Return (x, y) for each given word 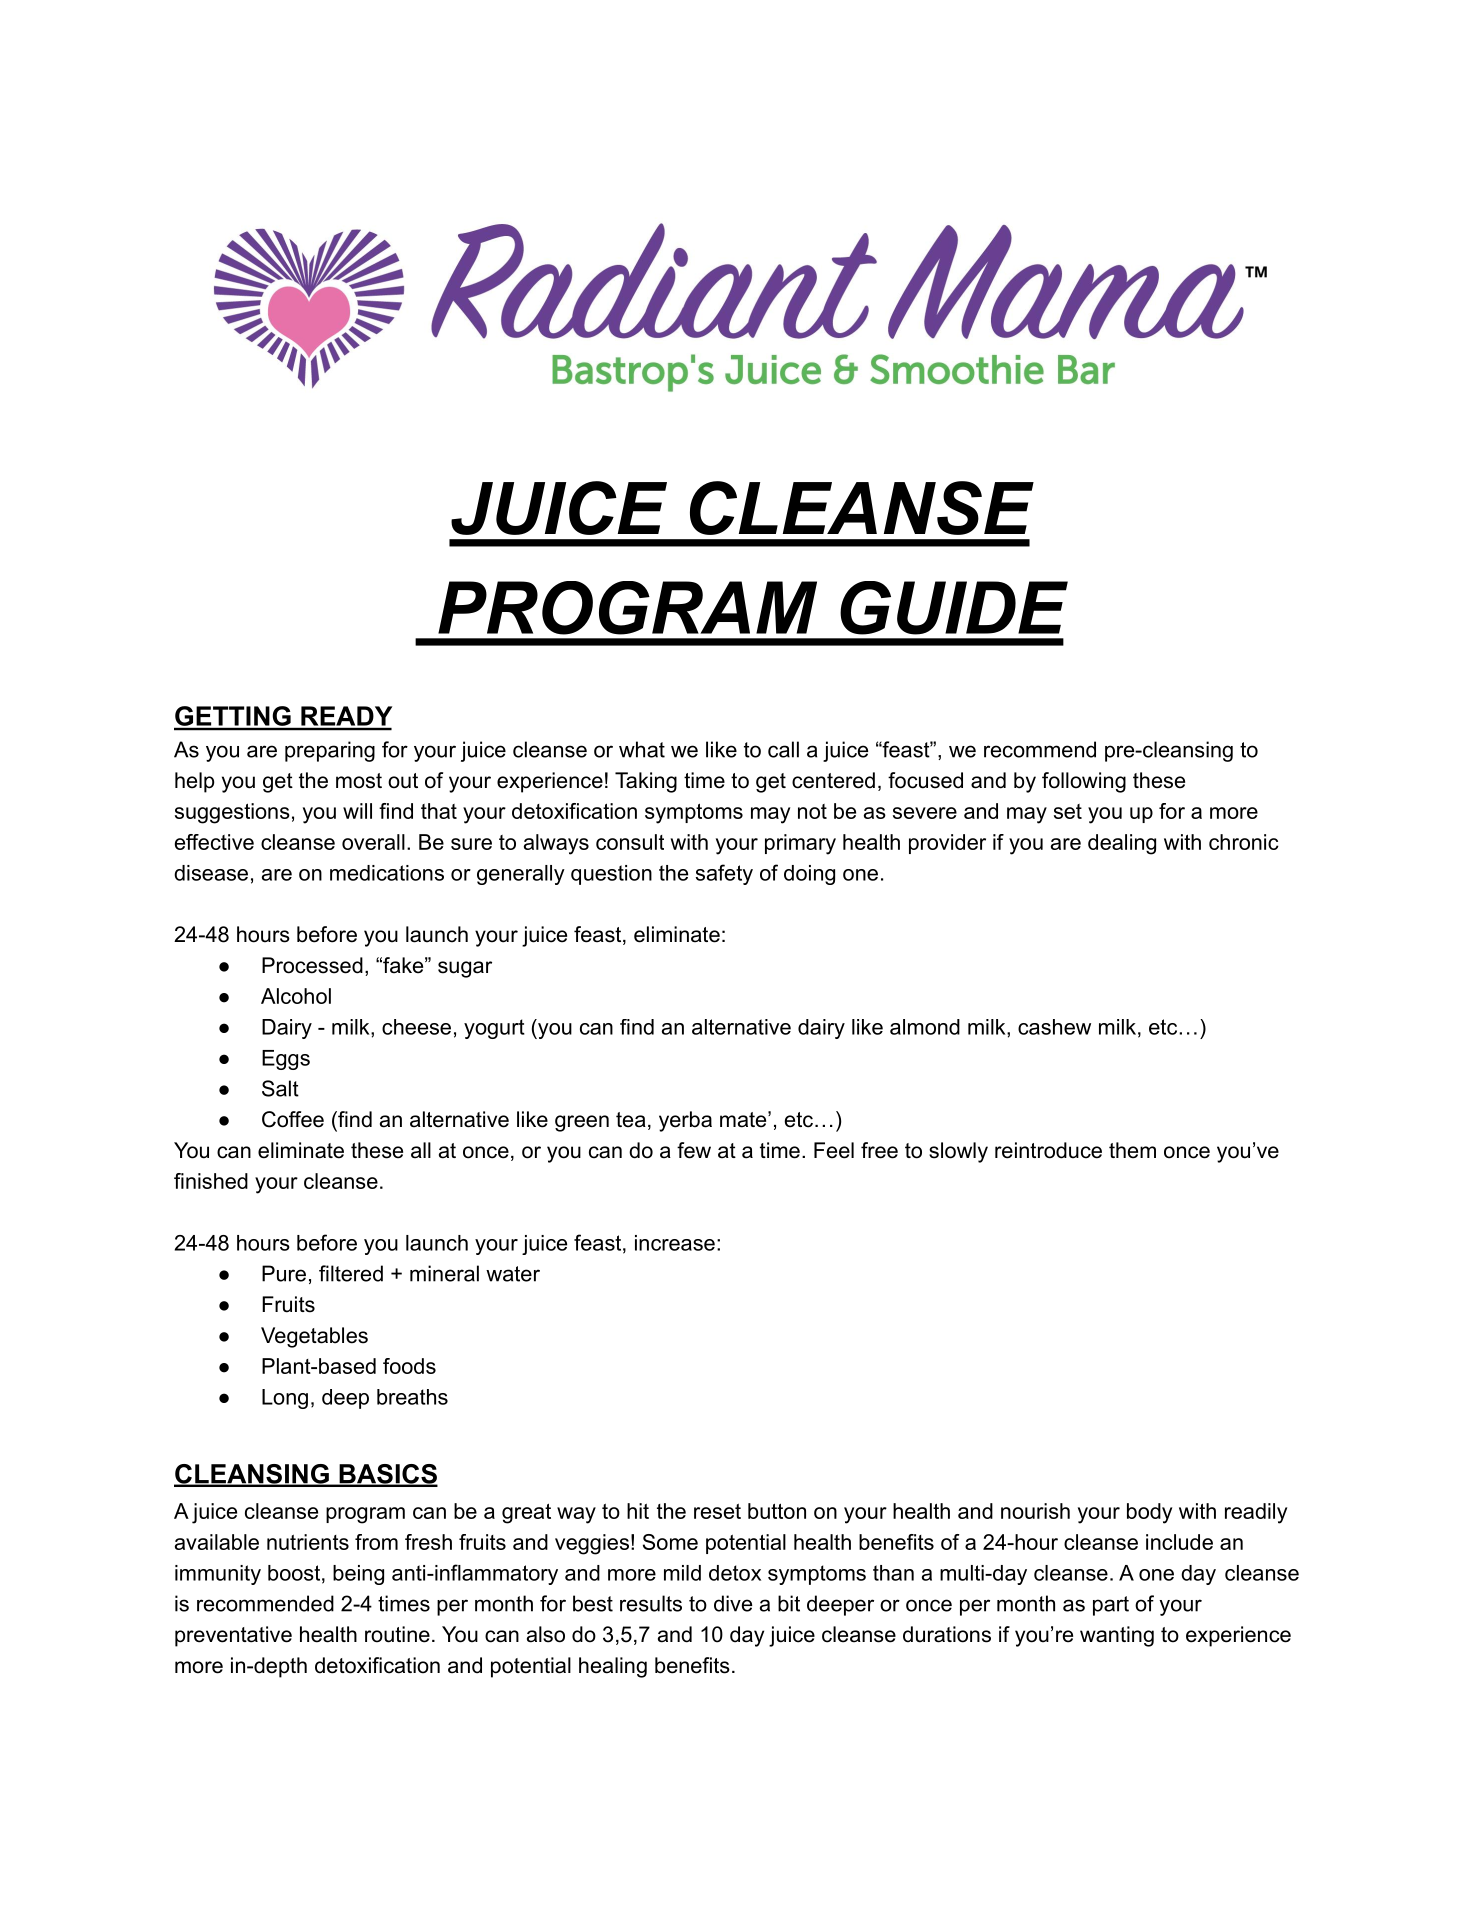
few (694, 1150)
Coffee (293, 1119)
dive (733, 1603)
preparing (330, 751)
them (1132, 1150)
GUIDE (954, 608)
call (783, 749)
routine (397, 1634)
